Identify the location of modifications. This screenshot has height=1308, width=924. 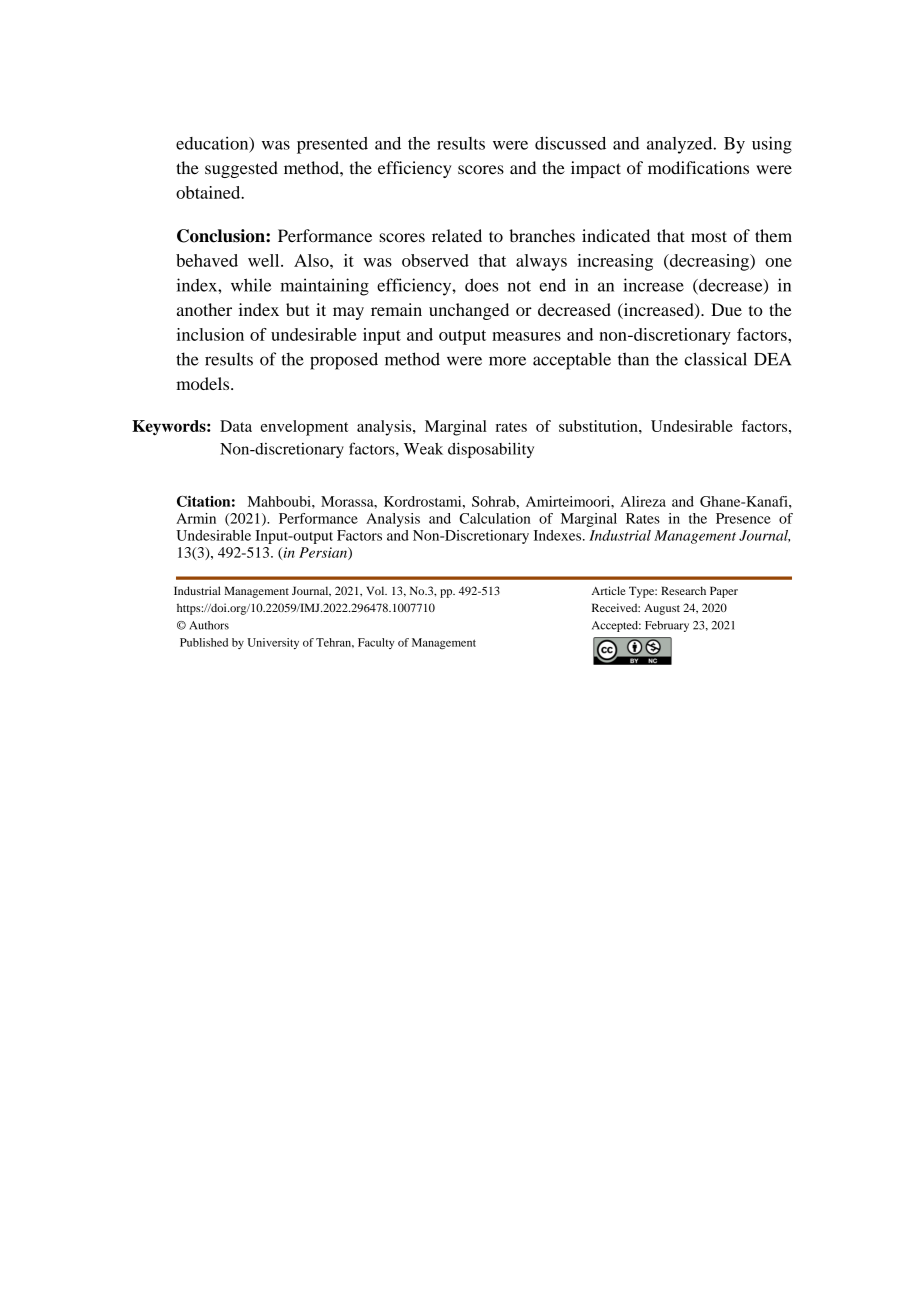
(698, 168).
